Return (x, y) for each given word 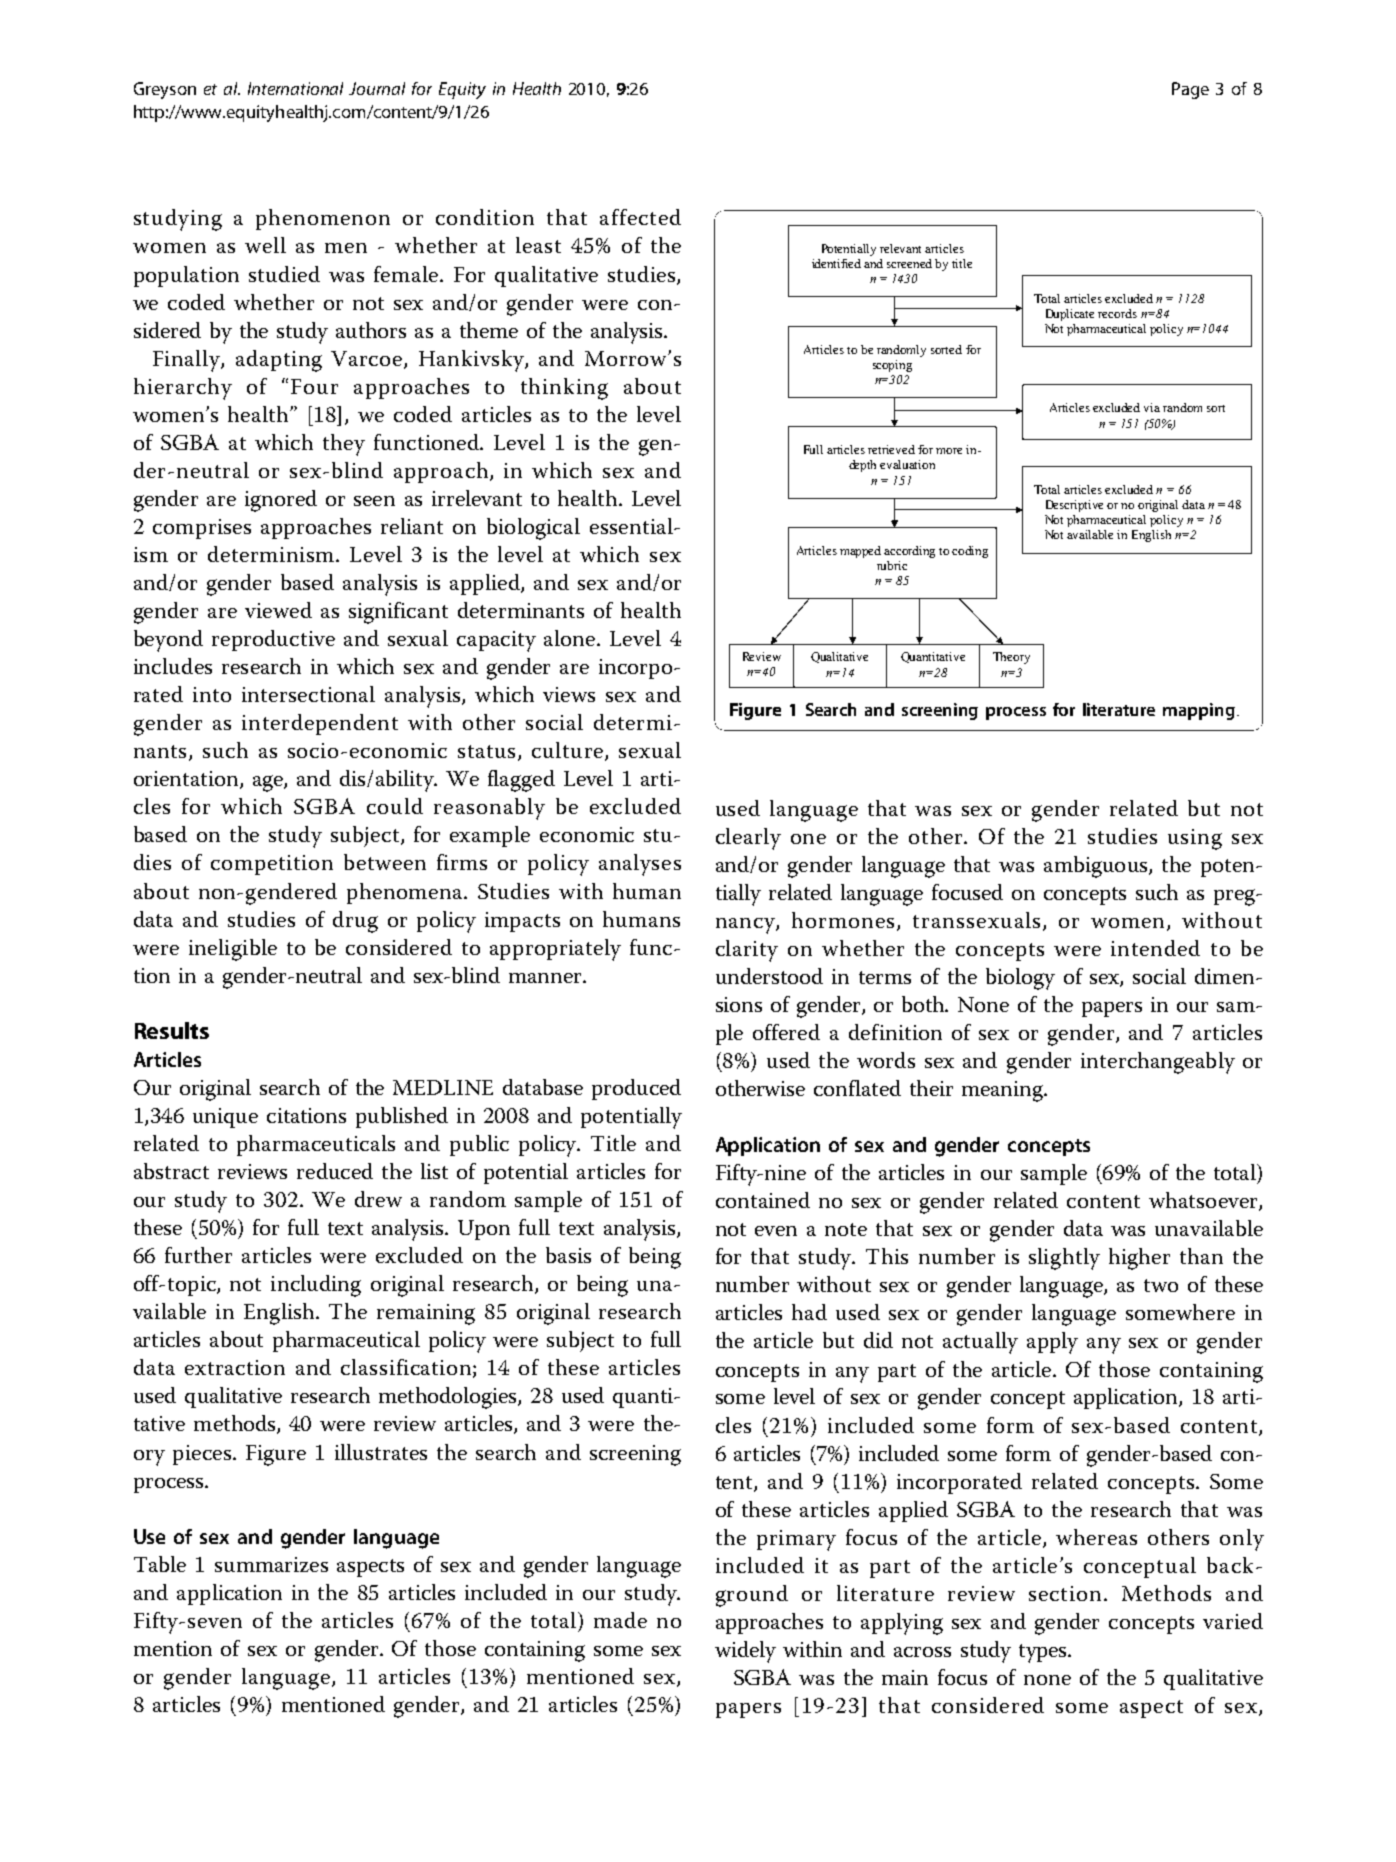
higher (1139, 1259)
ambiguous (1097, 867)
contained (763, 1200)
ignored (281, 501)
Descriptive (1074, 506)
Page (1190, 90)
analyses (640, 865)
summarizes (271, 1564)
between (385, 862)
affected (640, 217)
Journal (377, 88)
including (316, 1286)
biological (533, 529)
